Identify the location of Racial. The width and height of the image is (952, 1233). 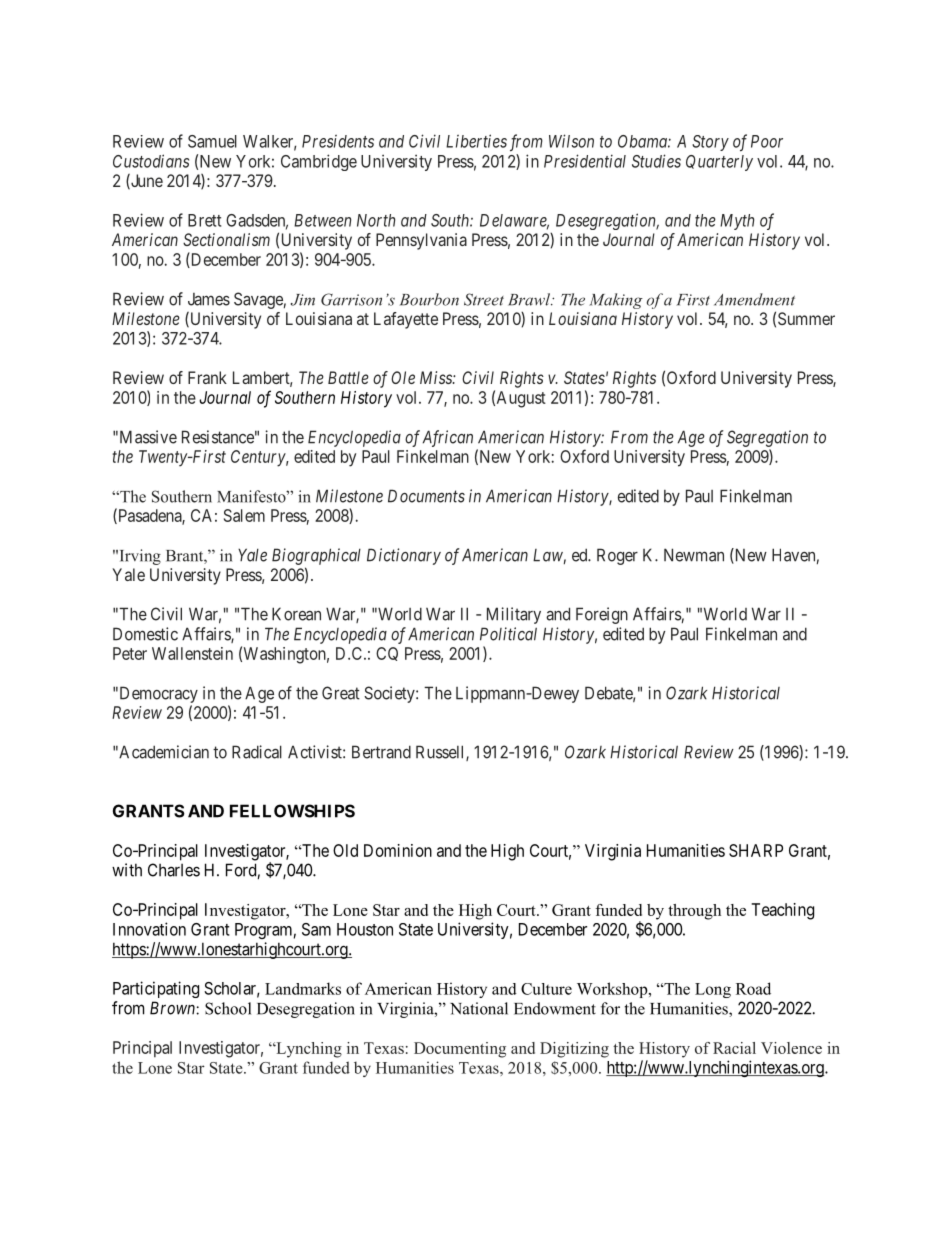
(734, 1048).
